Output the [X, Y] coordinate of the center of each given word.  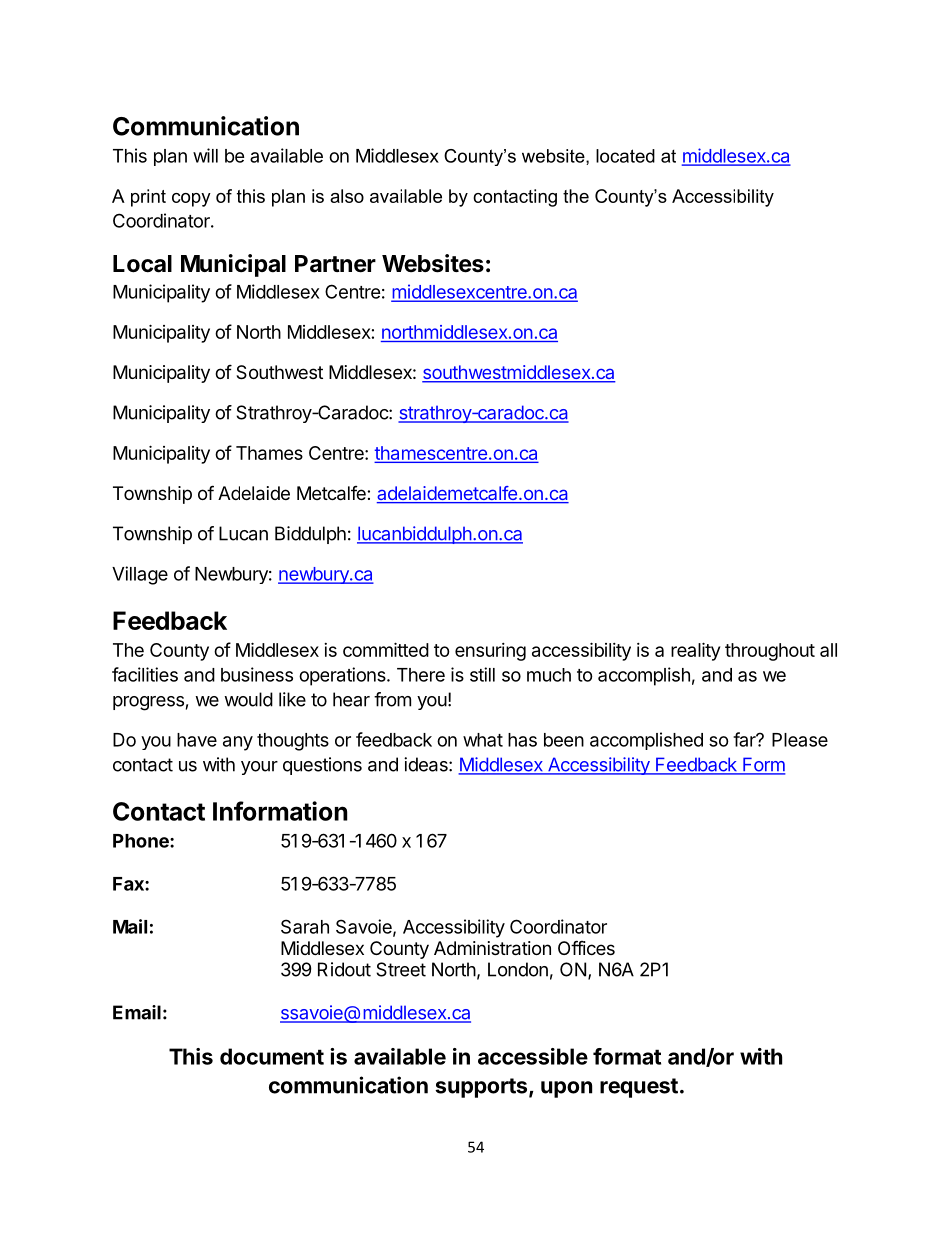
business [257, 674]
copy [191, 200]
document [272, 1056]
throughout [770, 652]
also [347, 196]
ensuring [490, 652]
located [625, 156]
